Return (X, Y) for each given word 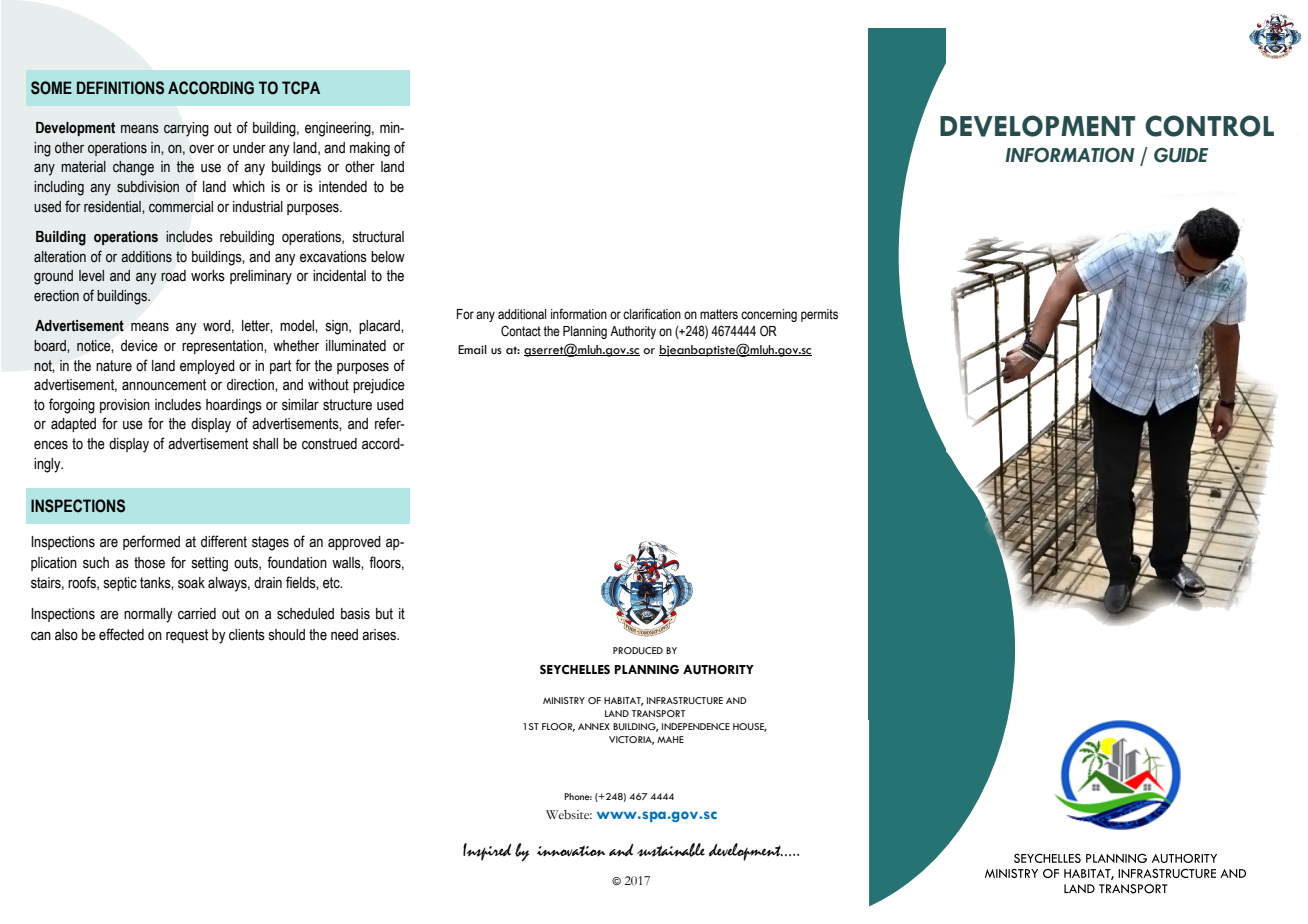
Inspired (487, 852)
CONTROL (1209, 126)
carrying (186, 129)
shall (265, 444)
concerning (769, 315)
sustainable (671, 850)
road (173, 276)
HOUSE (750, 727)
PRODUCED (638, 650)
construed (329, 444)
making (370, 149)
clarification (652, 314)
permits (819, 315)
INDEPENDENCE (696, 726)
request (187, 636)
